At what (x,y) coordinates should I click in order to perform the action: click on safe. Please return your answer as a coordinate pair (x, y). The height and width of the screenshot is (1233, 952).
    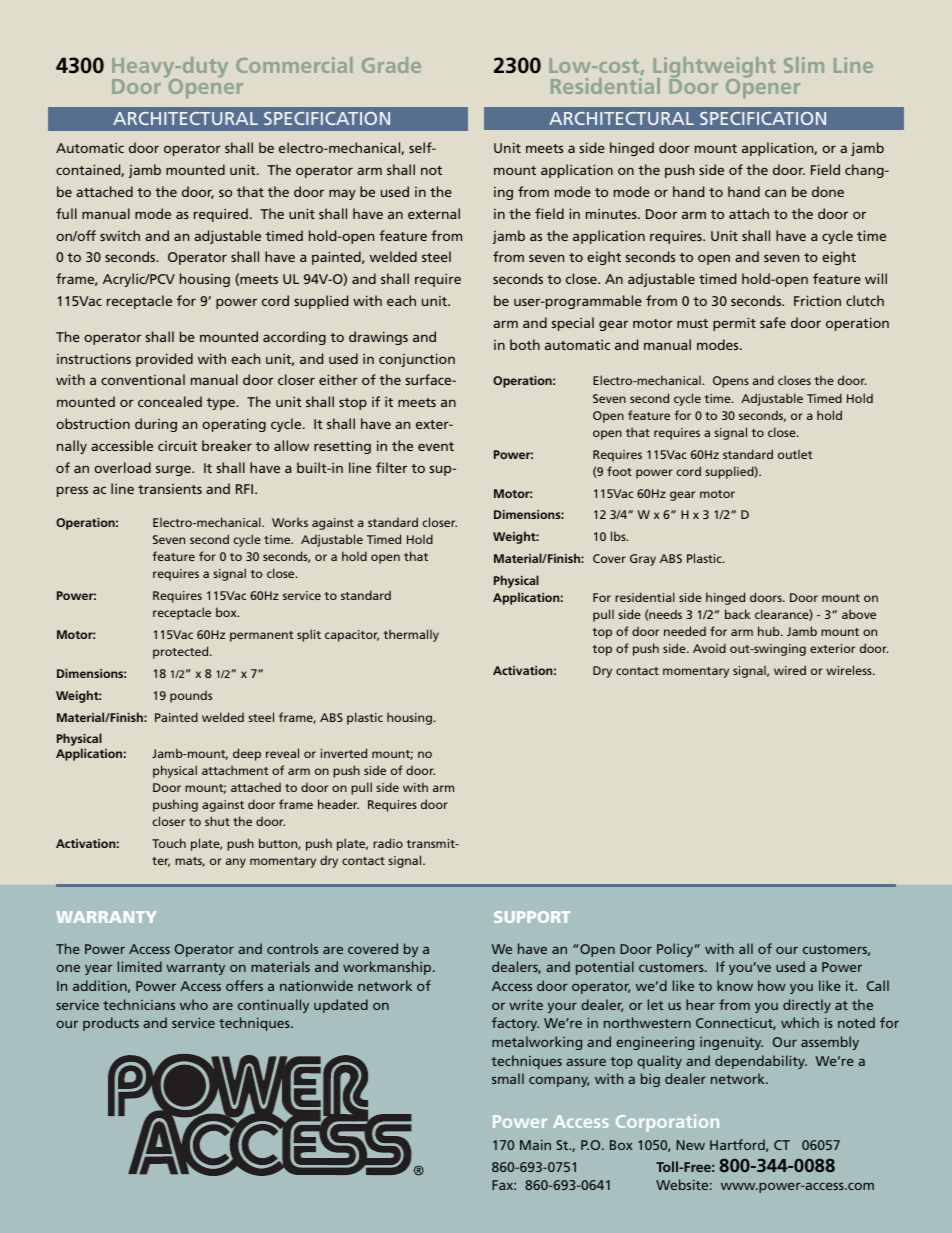
    Looking at the image, I should click on (773, 322).
